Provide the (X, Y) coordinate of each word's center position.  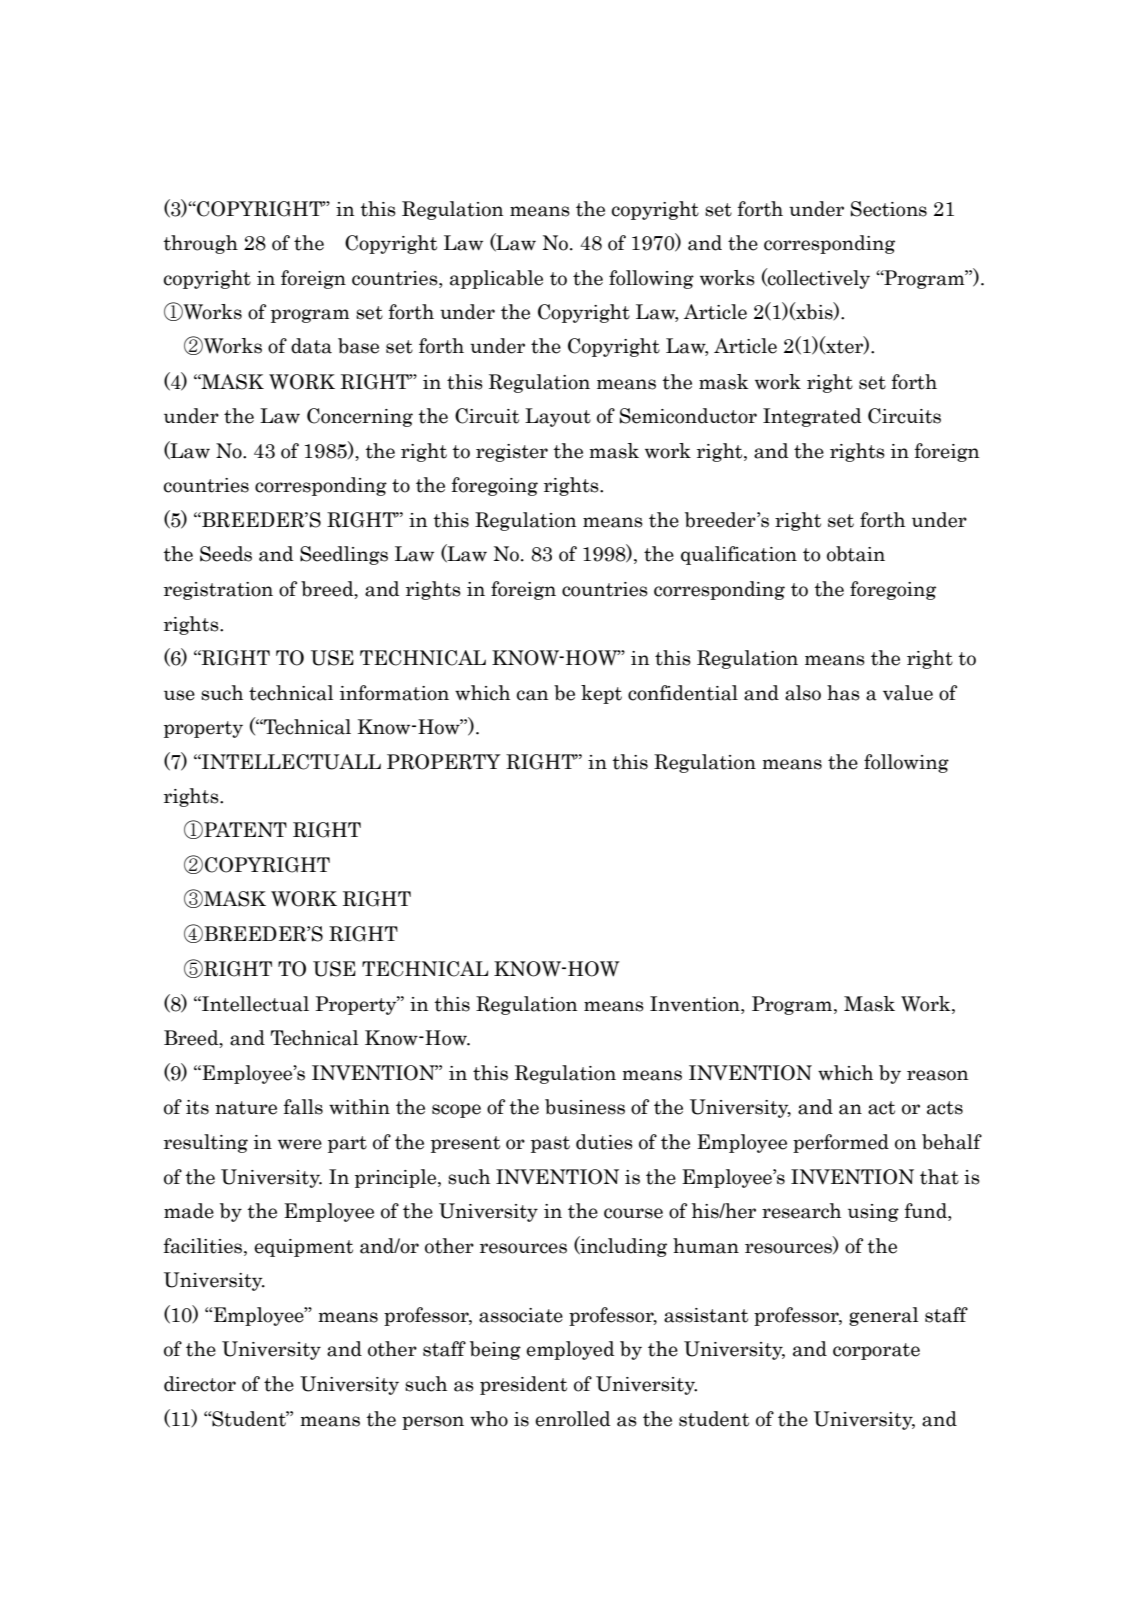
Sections (889, 209)
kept (601, 694)
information (394, 693)
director (200, 1384)
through (200, 244)
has (843, 693)
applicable (496, 279)
